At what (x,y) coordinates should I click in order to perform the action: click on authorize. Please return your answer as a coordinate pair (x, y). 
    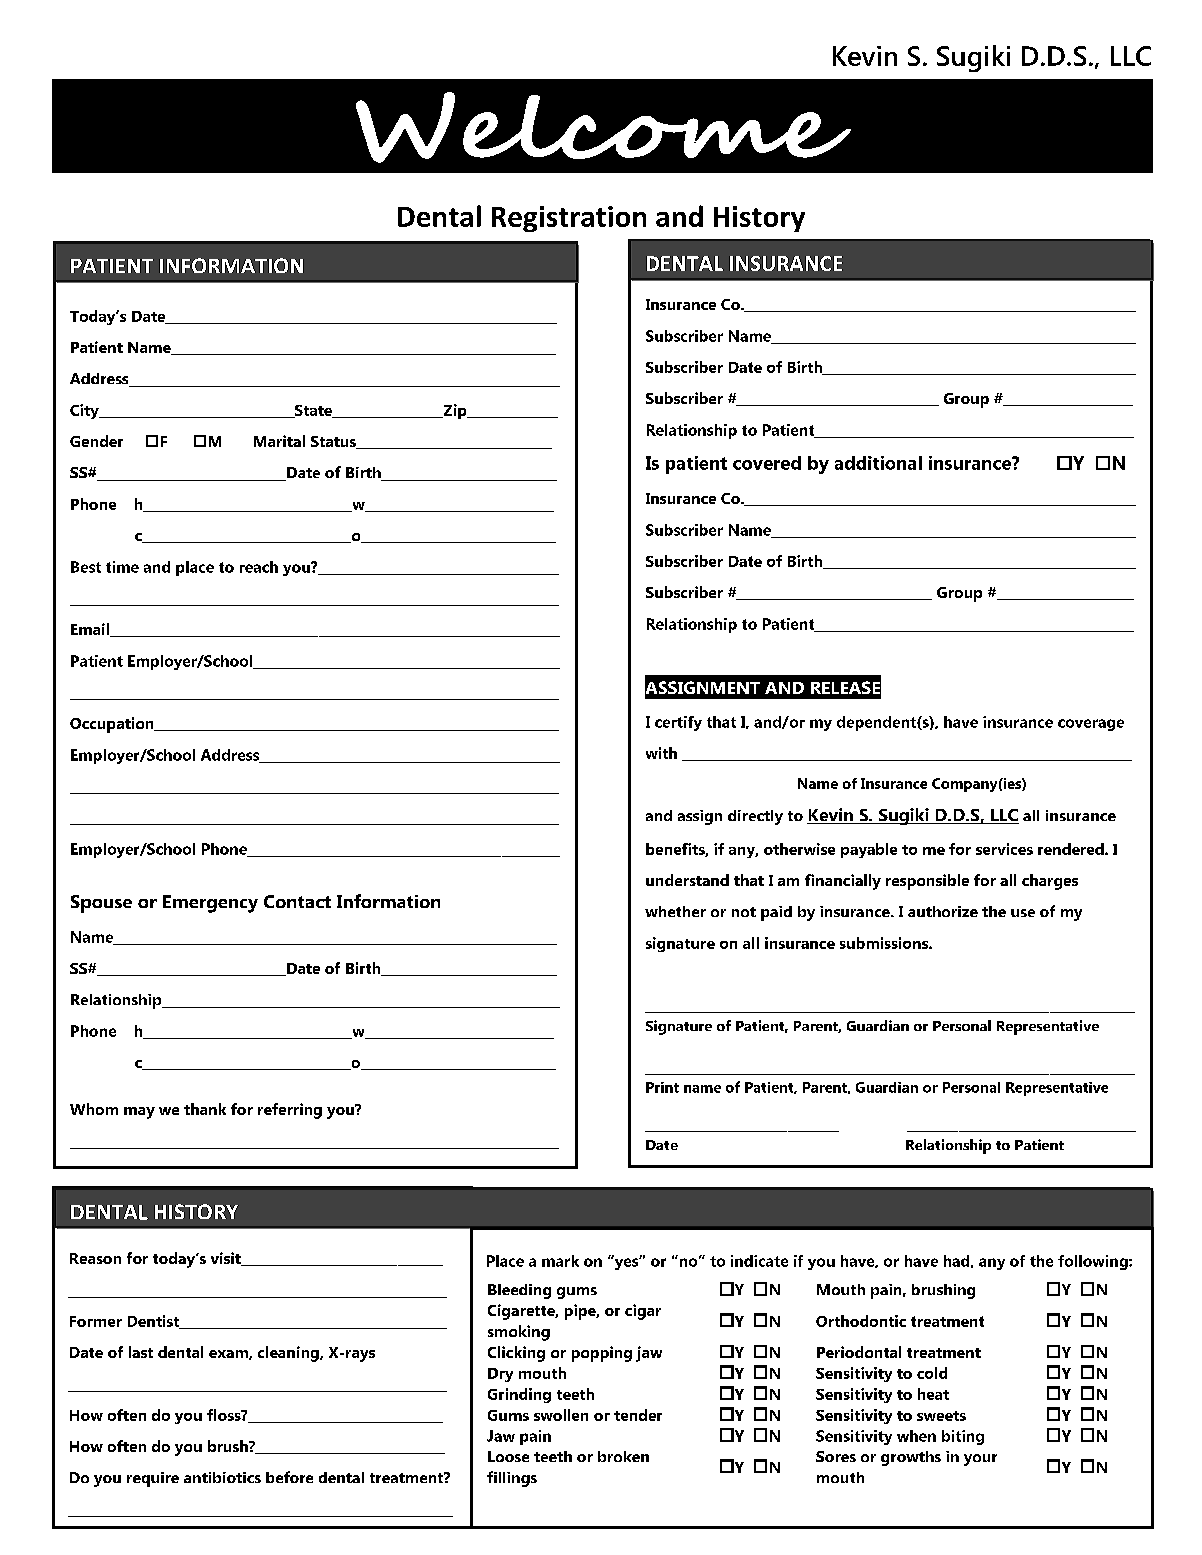
    Looking at the image, I should click on (943, 911).
